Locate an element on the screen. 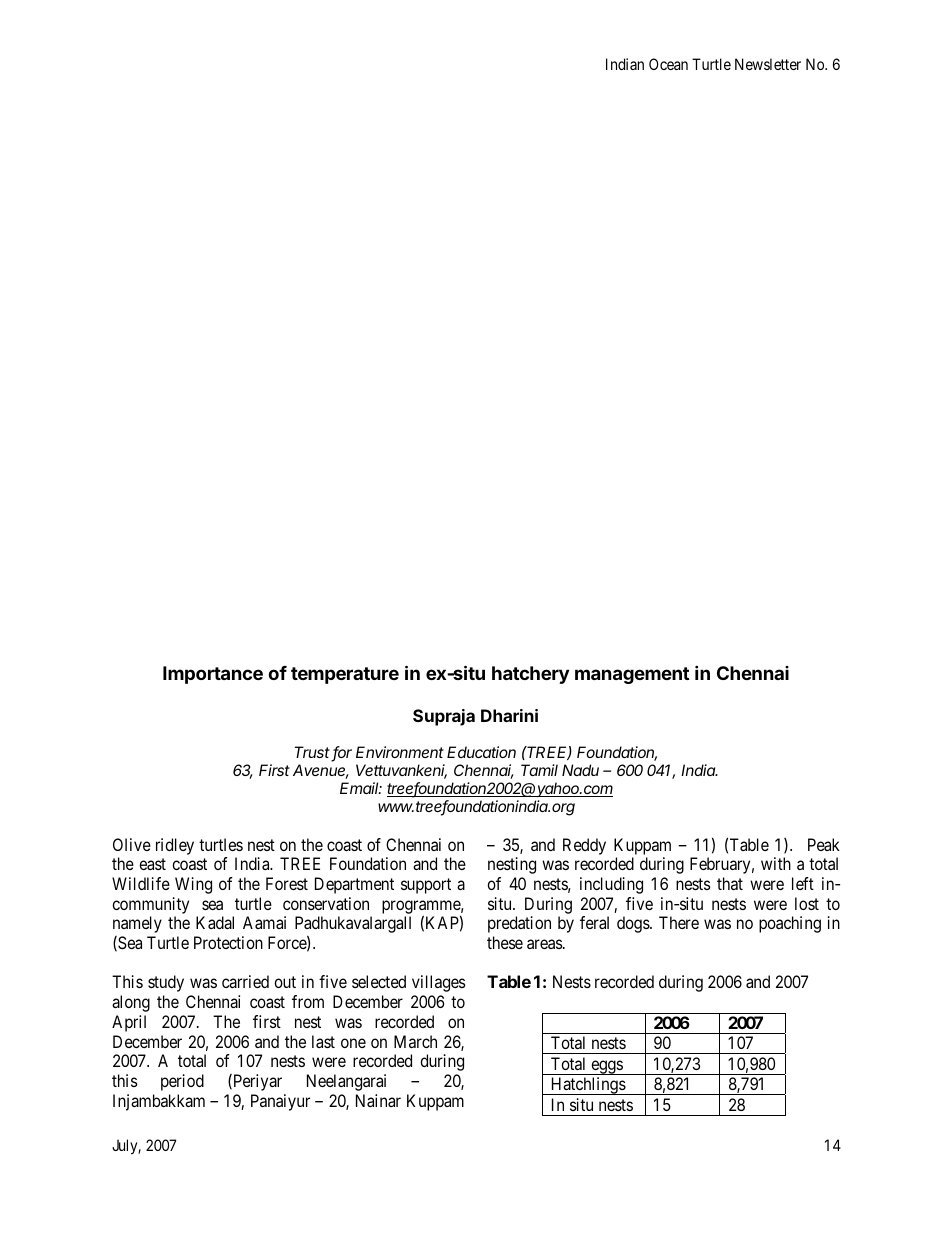 The height and width of the screenshot is (1233, 952). Newsletter is located at coordinates (768, 64).
